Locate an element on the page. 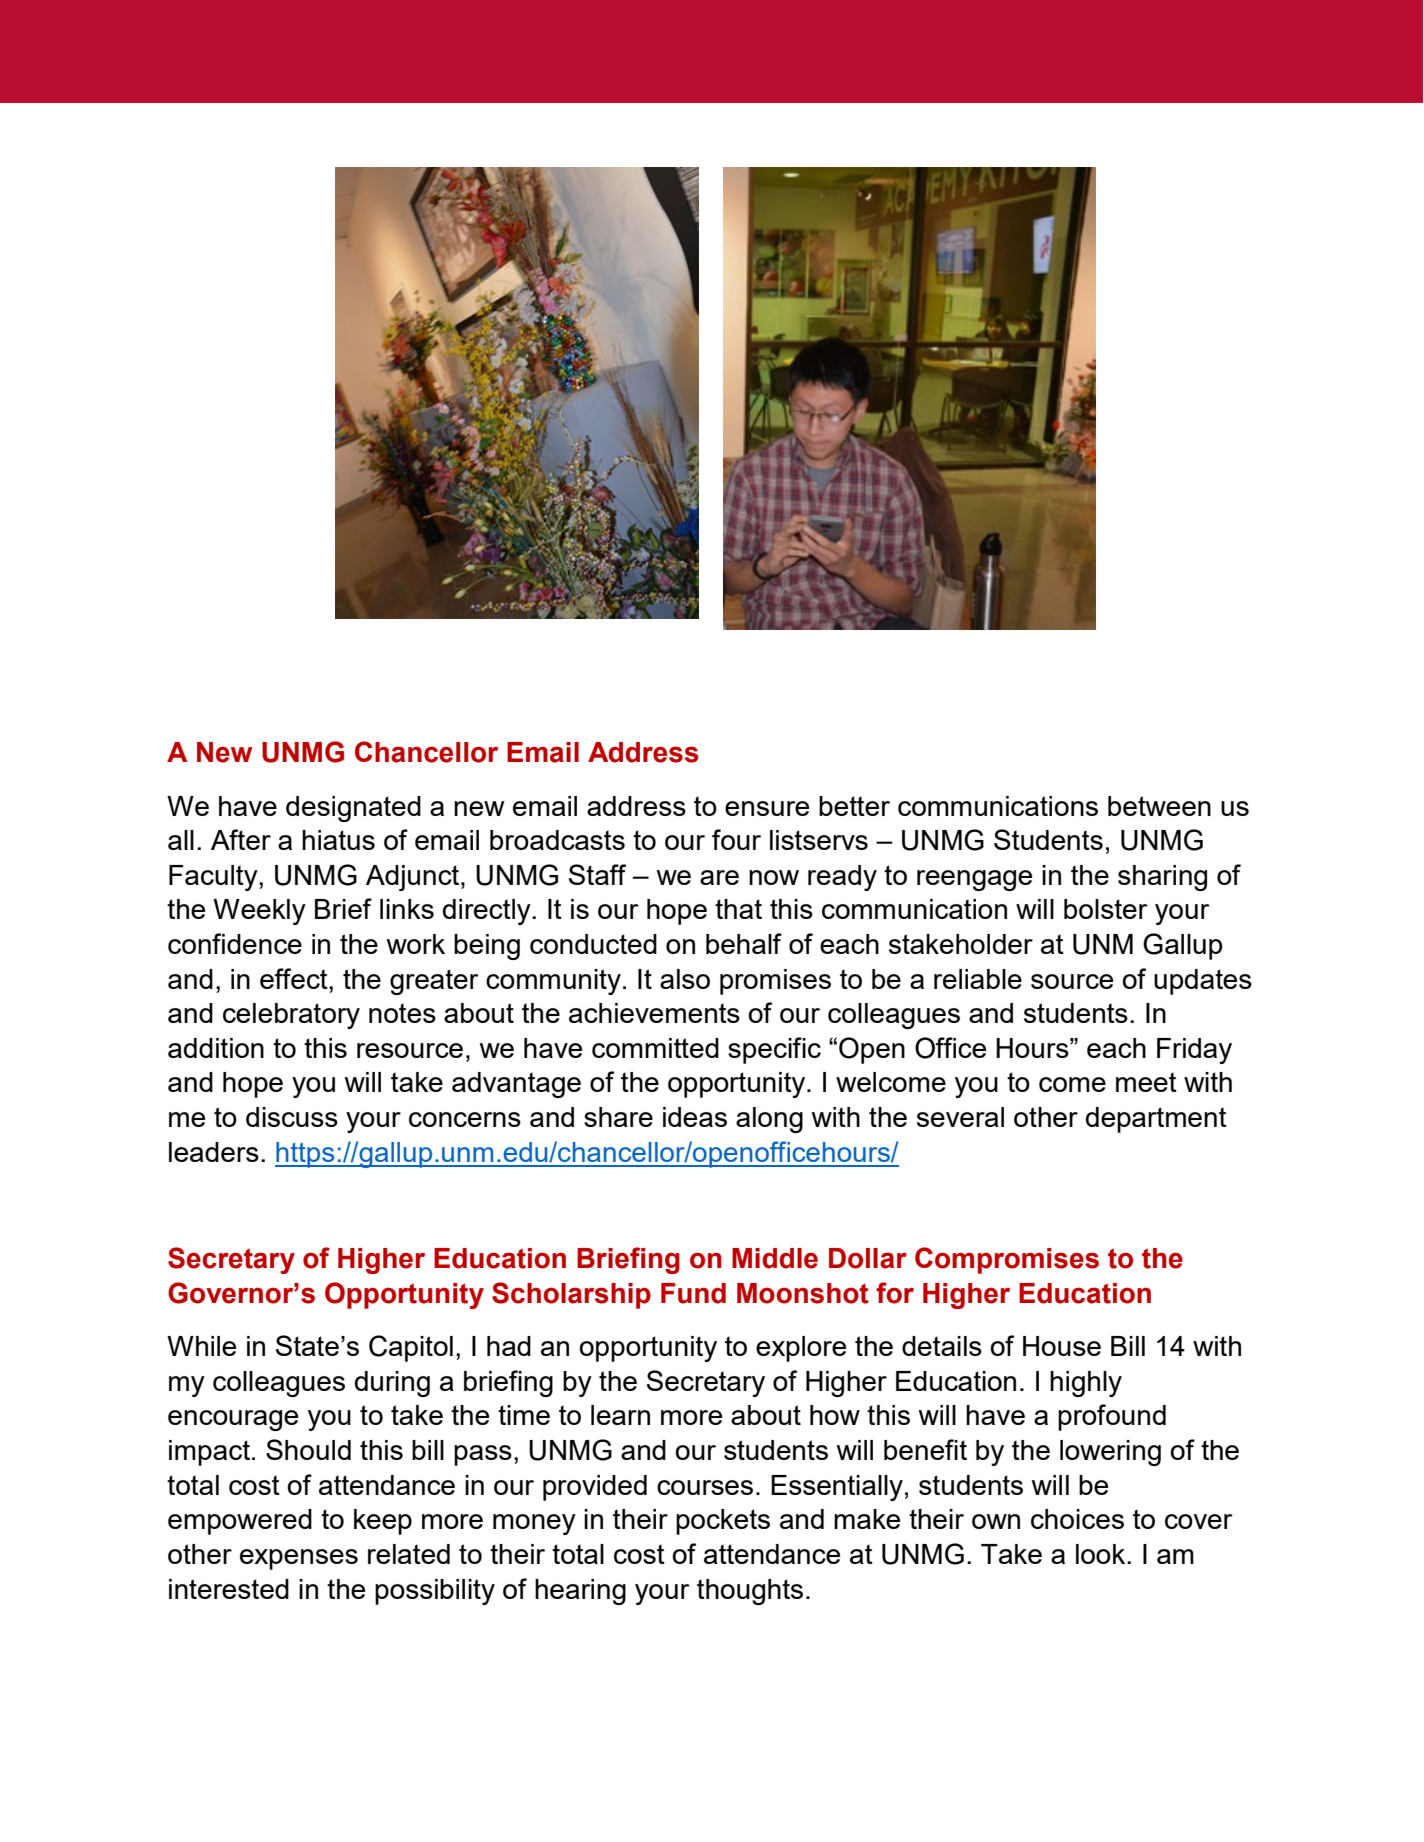 This image has width=1424, height=1842. department is located at coordinates (1156, 1120).
